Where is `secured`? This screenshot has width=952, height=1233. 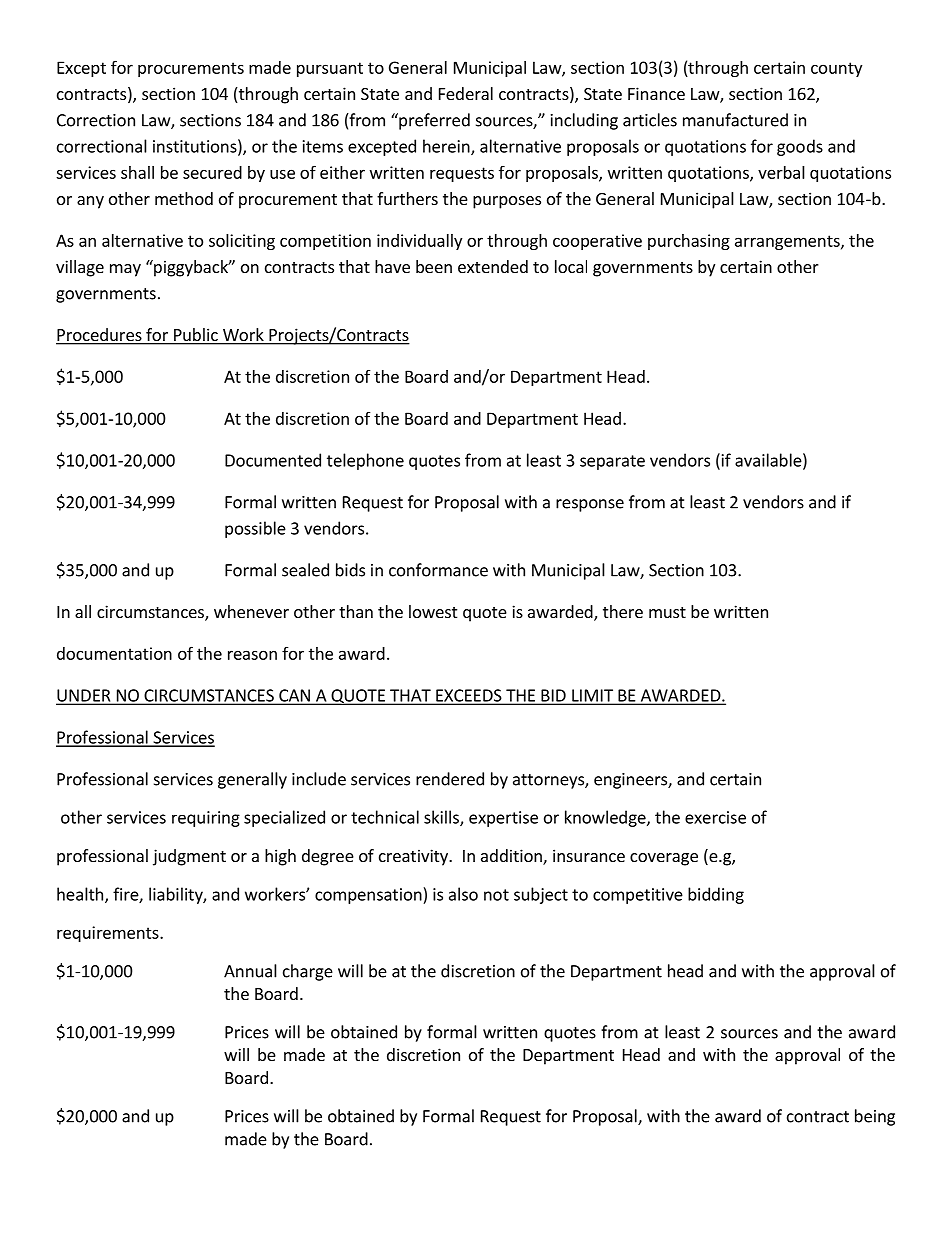 secured is located at coordinates (212, 172).
